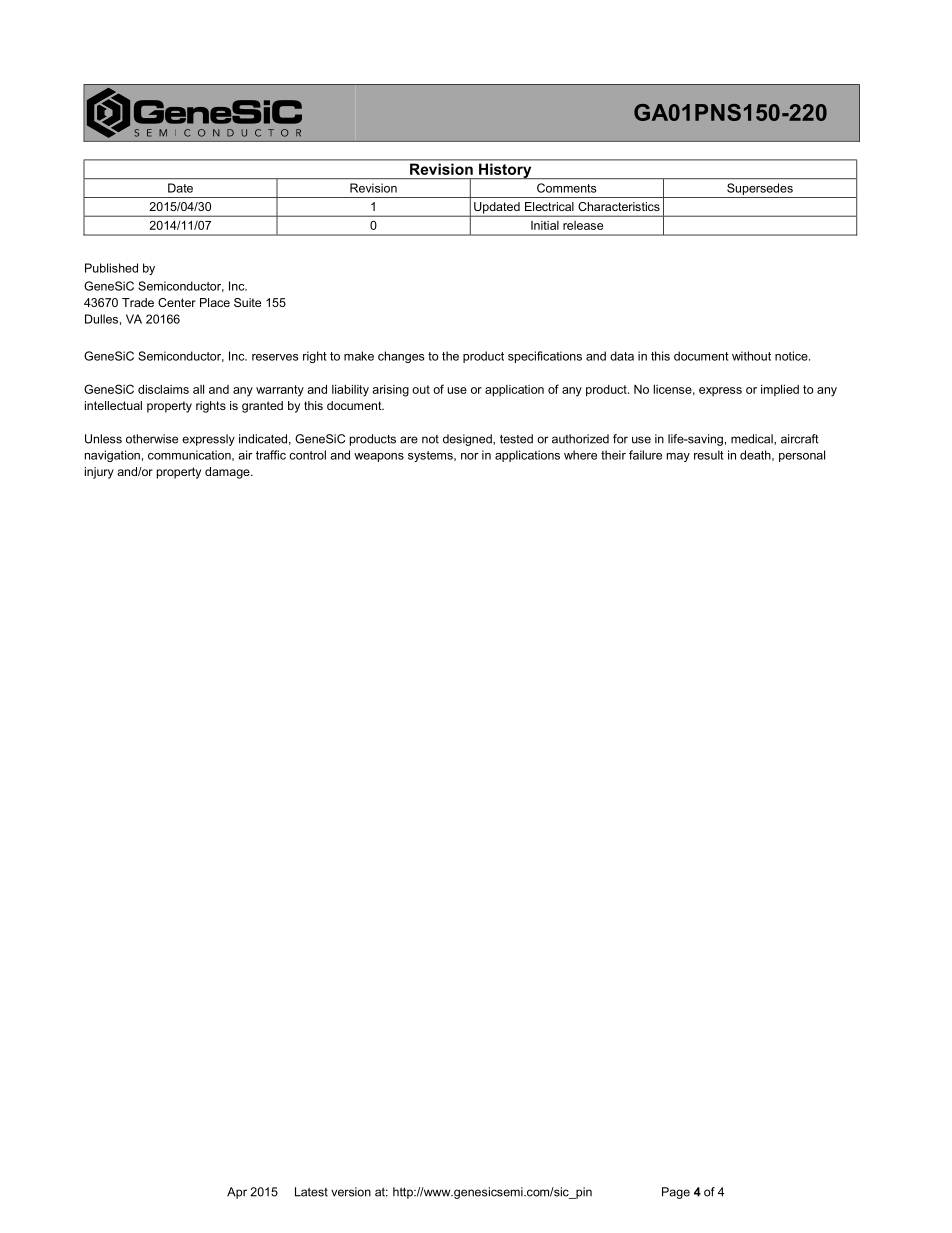 This document has width=952, height=1233. What do you see at coordinates (678, 457) in the document?
I see `may` at bounding box center [678, 457].
